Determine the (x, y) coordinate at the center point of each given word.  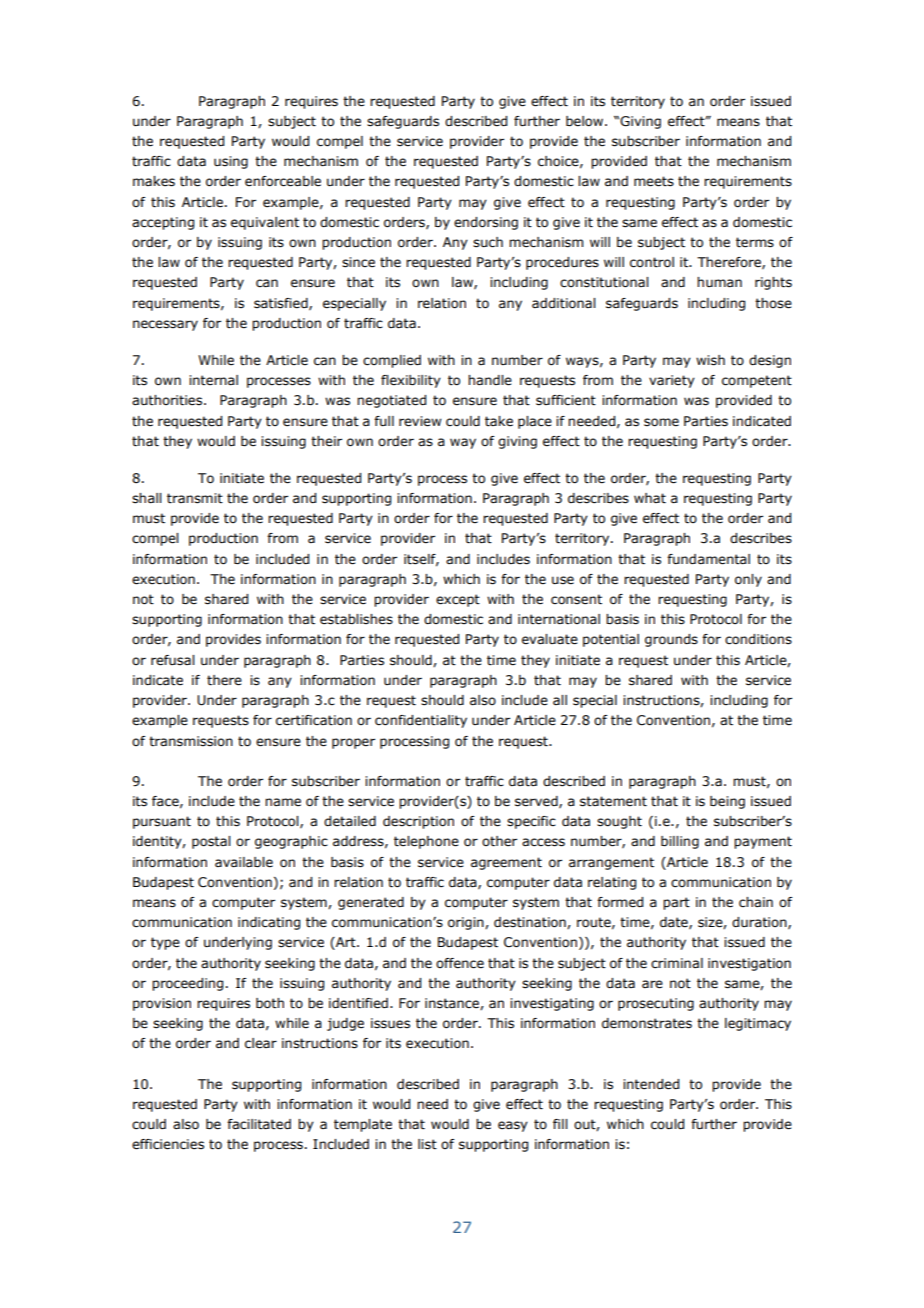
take (499, 421)
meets (654, 181)
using (231, 162)
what (650, 498)
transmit (195, 498)
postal (211, 842)
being (727, 802)
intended (651, 1084)
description (418, 822)
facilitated (259, 1124)
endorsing (486, 223)
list (427, 1144)
